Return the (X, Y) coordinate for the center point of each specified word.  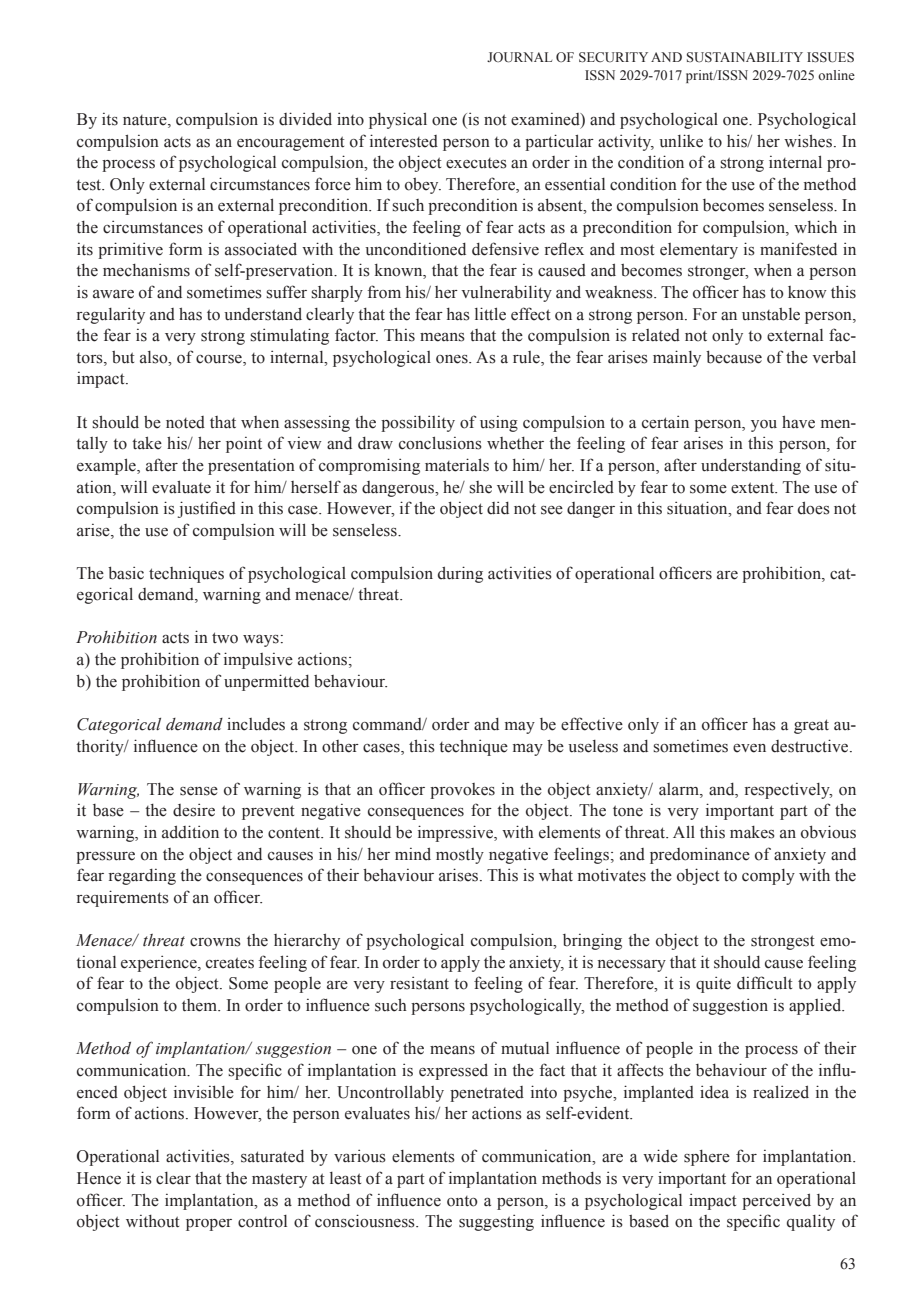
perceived (776, 1201)
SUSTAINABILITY (745, 57)
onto (462, 1201)
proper (209, 1225)
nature (146, 121)
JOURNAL (519, 57)
